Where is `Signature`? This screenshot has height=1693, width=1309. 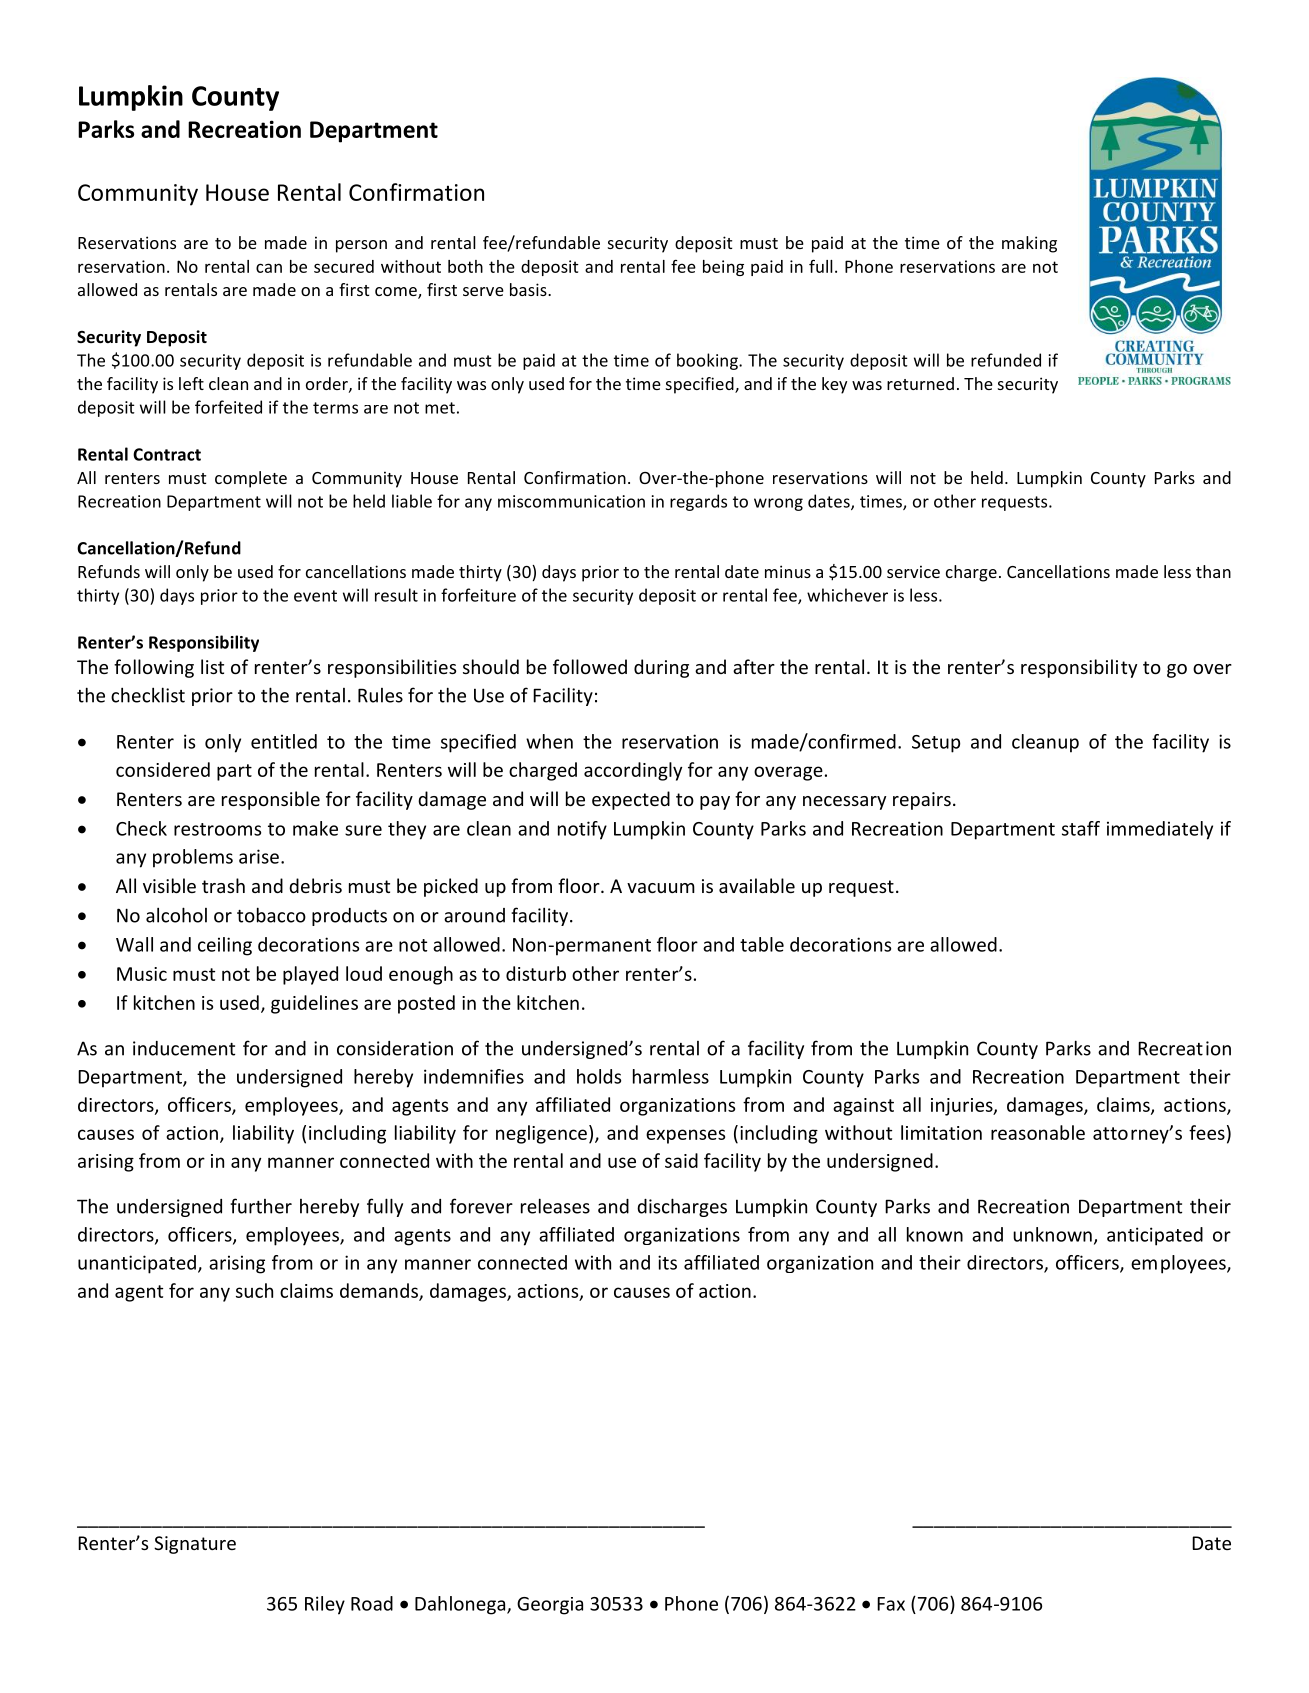
Signature is located at coordinates (195, 1545).
